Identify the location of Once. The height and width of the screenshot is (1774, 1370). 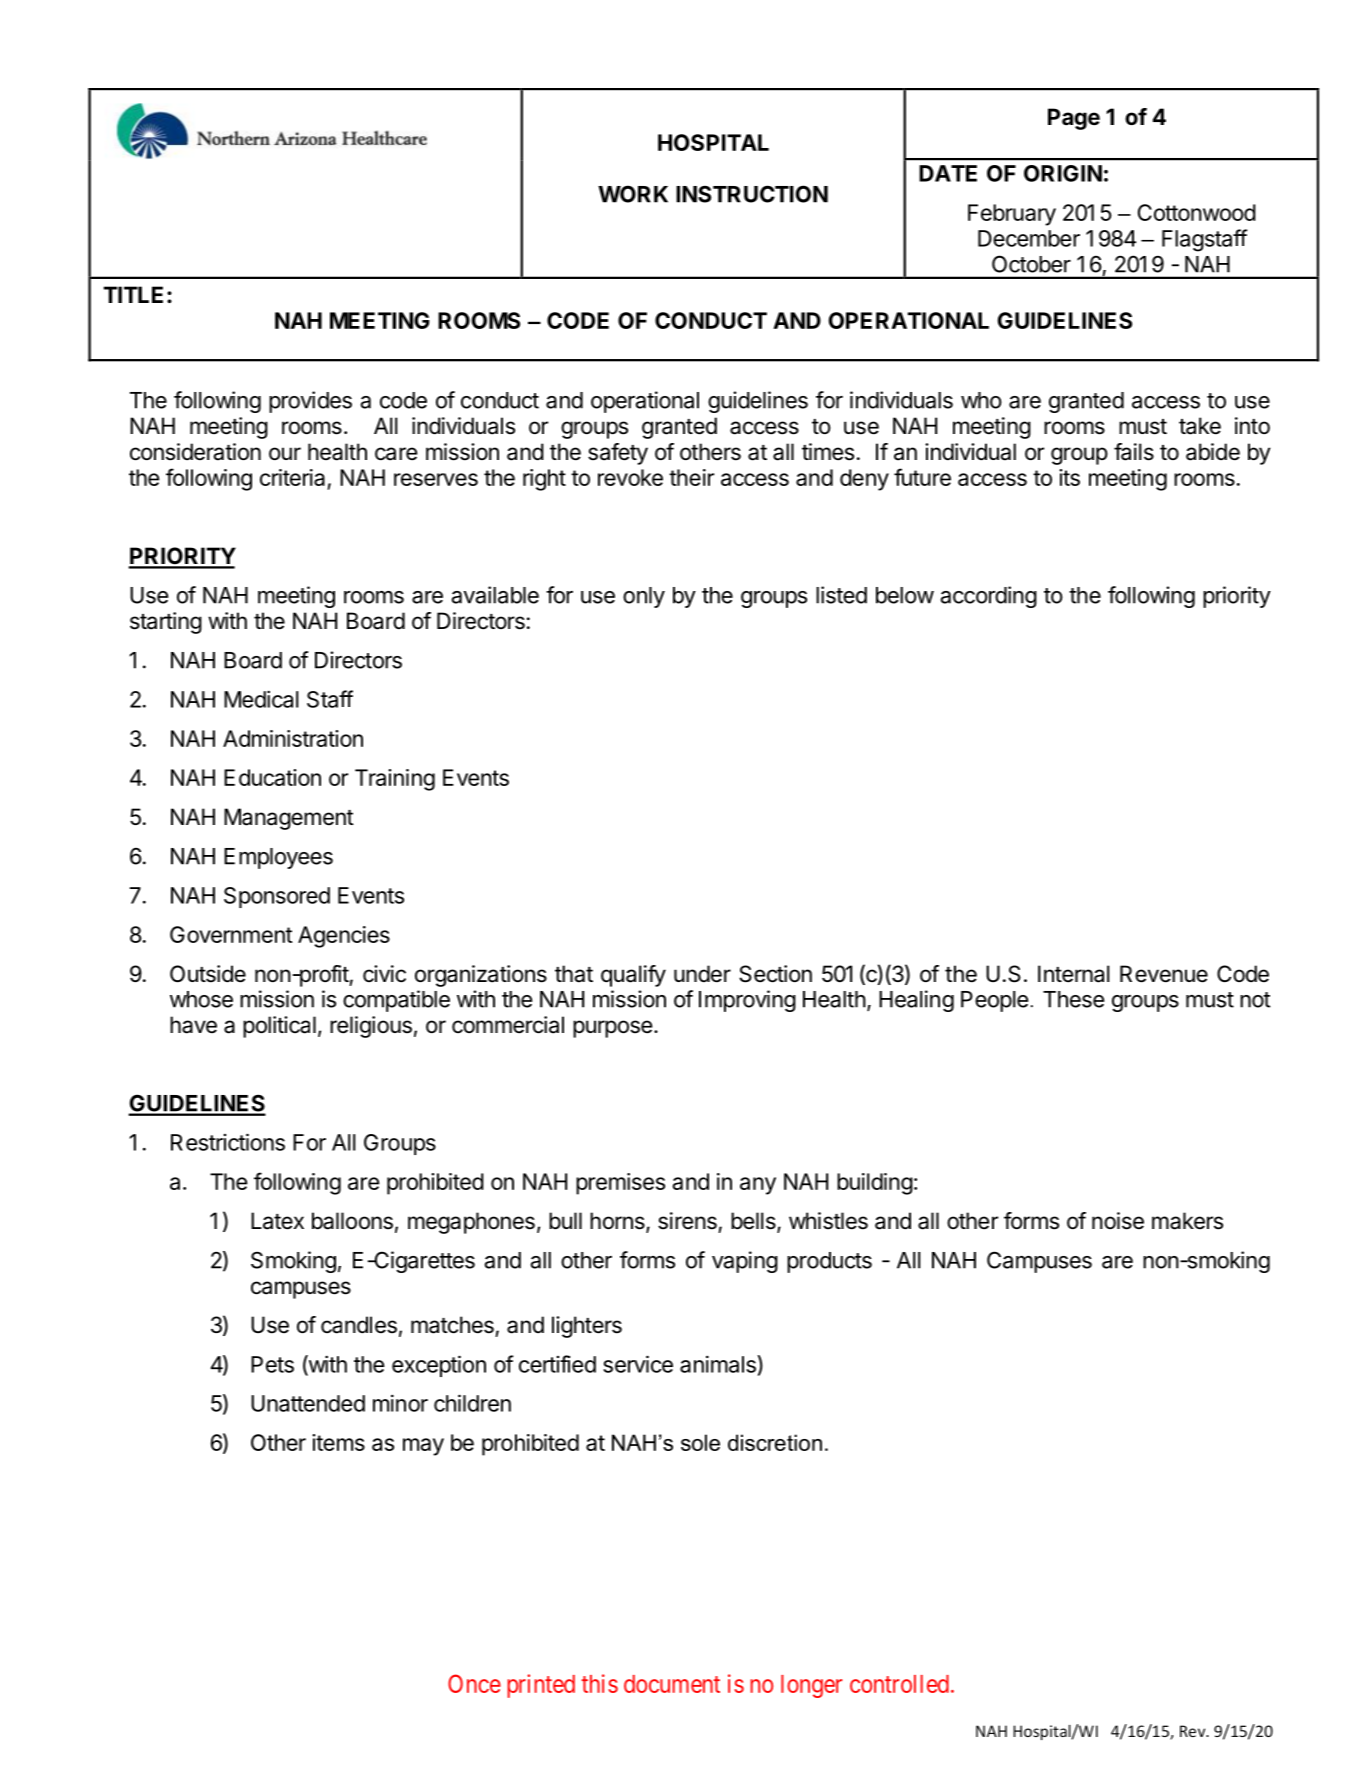
(474, 1683).
